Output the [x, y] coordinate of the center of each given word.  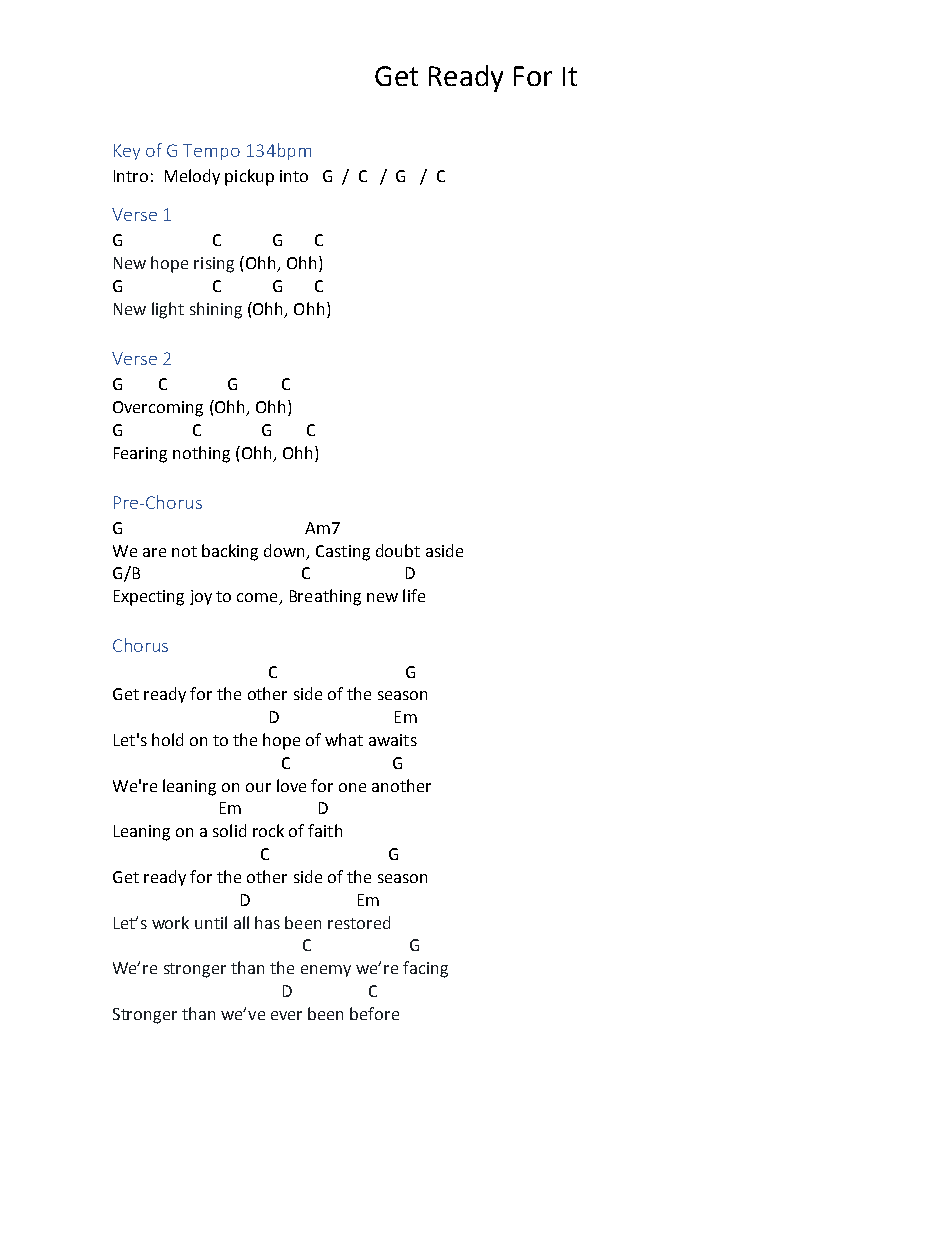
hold [167, 739]
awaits [393, 740]
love [291, 785]
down [284, 550]
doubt [398, 550]
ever [286, 1015]
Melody [192, 177]
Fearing [140, 455]
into [294, 176]
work [170, 922]
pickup [249, 177]
